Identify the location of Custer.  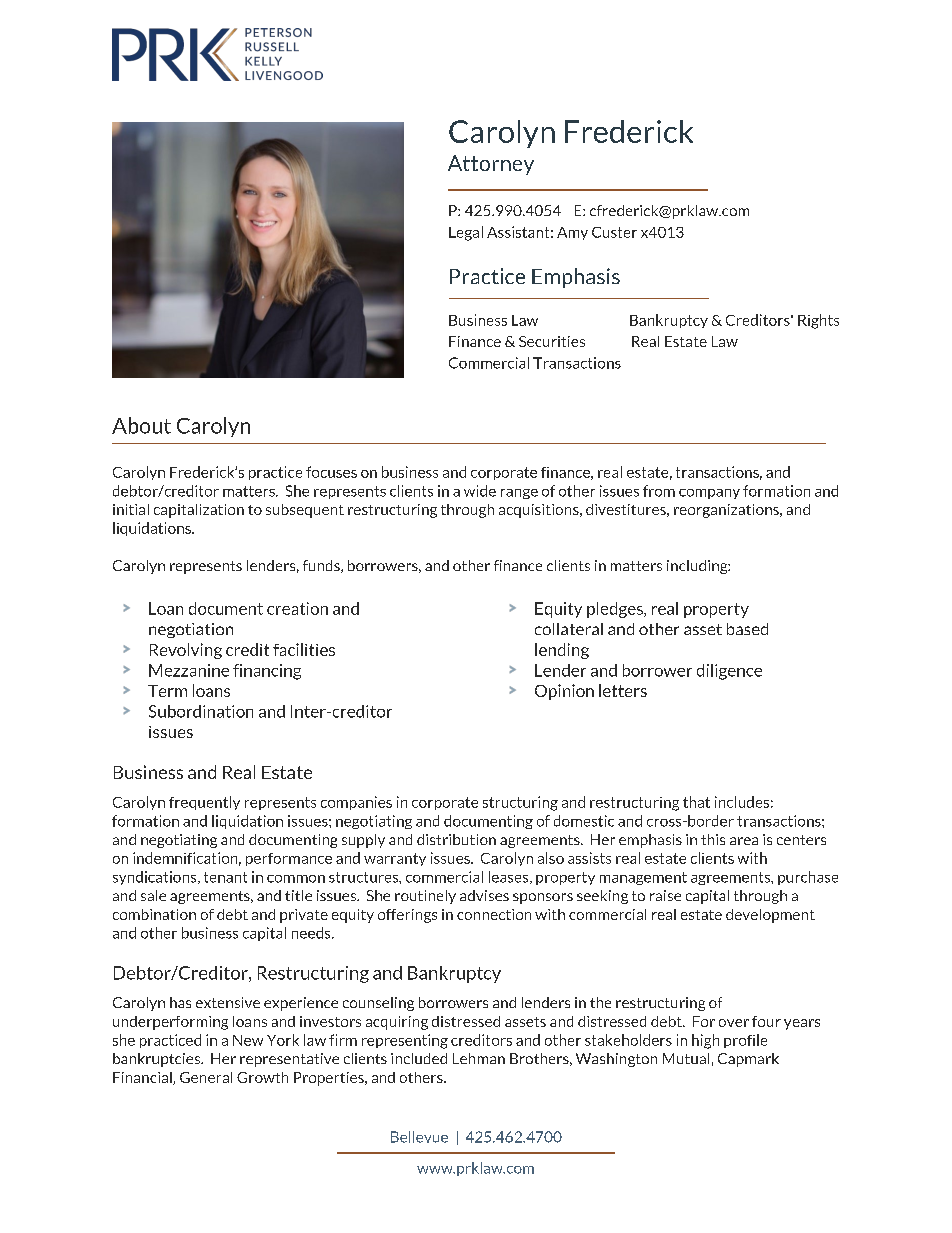
(614, 232).
